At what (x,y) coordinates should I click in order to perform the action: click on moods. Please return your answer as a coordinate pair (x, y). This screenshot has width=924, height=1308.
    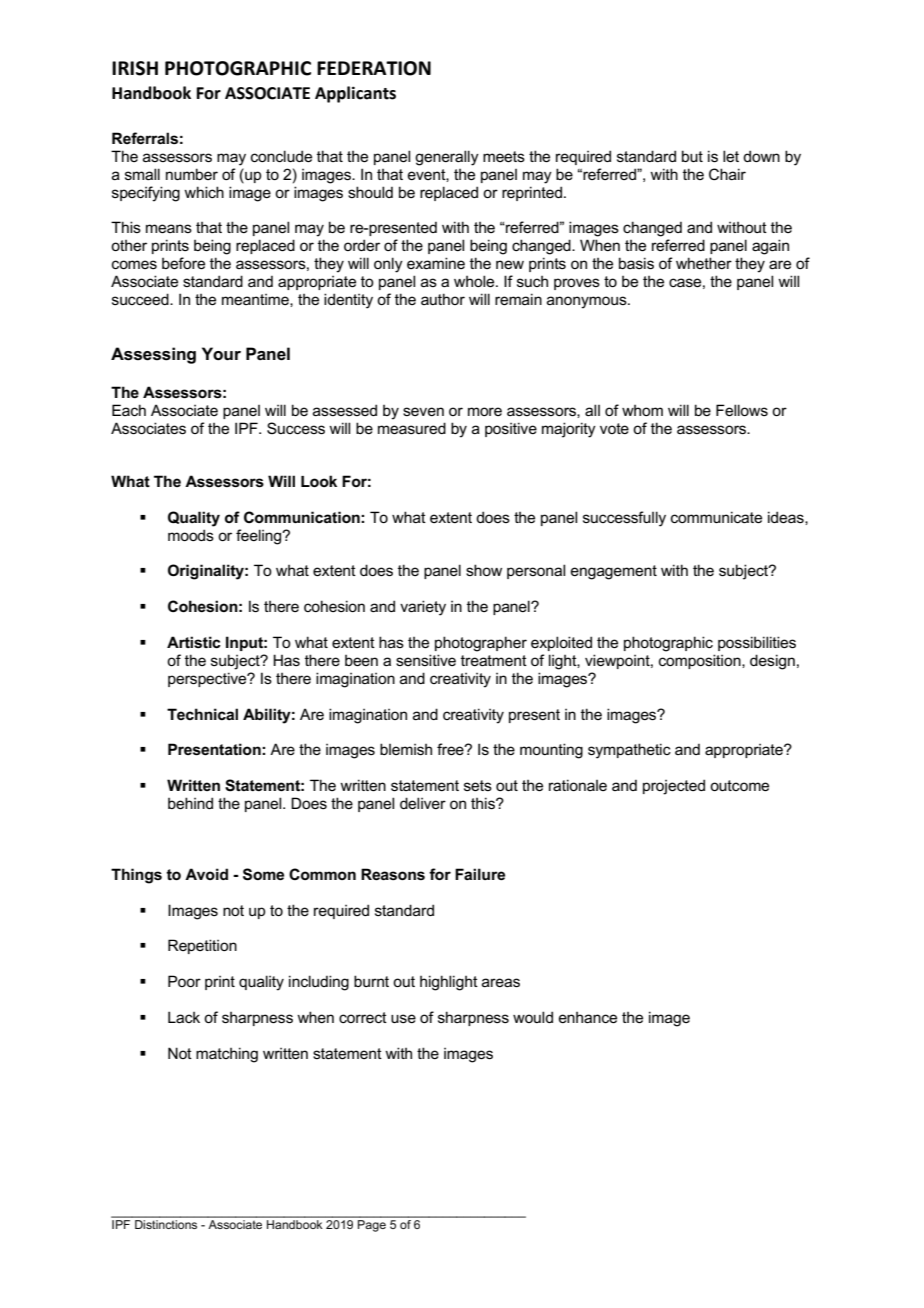
    Looking at the image, I should click on (191, 535).
